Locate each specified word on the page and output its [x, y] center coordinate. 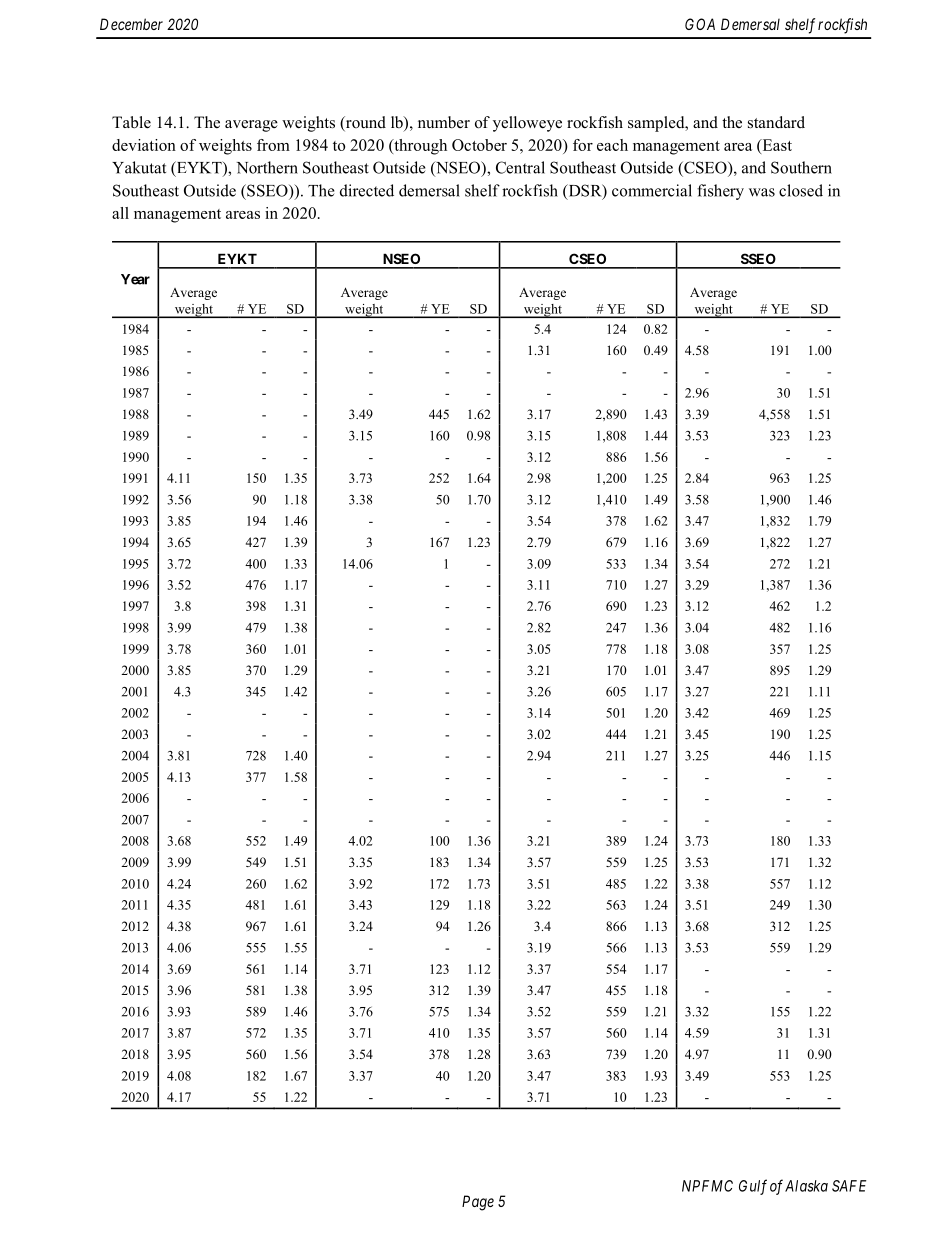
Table [131, 122]
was [762, 192]
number [444, 122]
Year [135, 279]
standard [776, 122]
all [120, 213]
